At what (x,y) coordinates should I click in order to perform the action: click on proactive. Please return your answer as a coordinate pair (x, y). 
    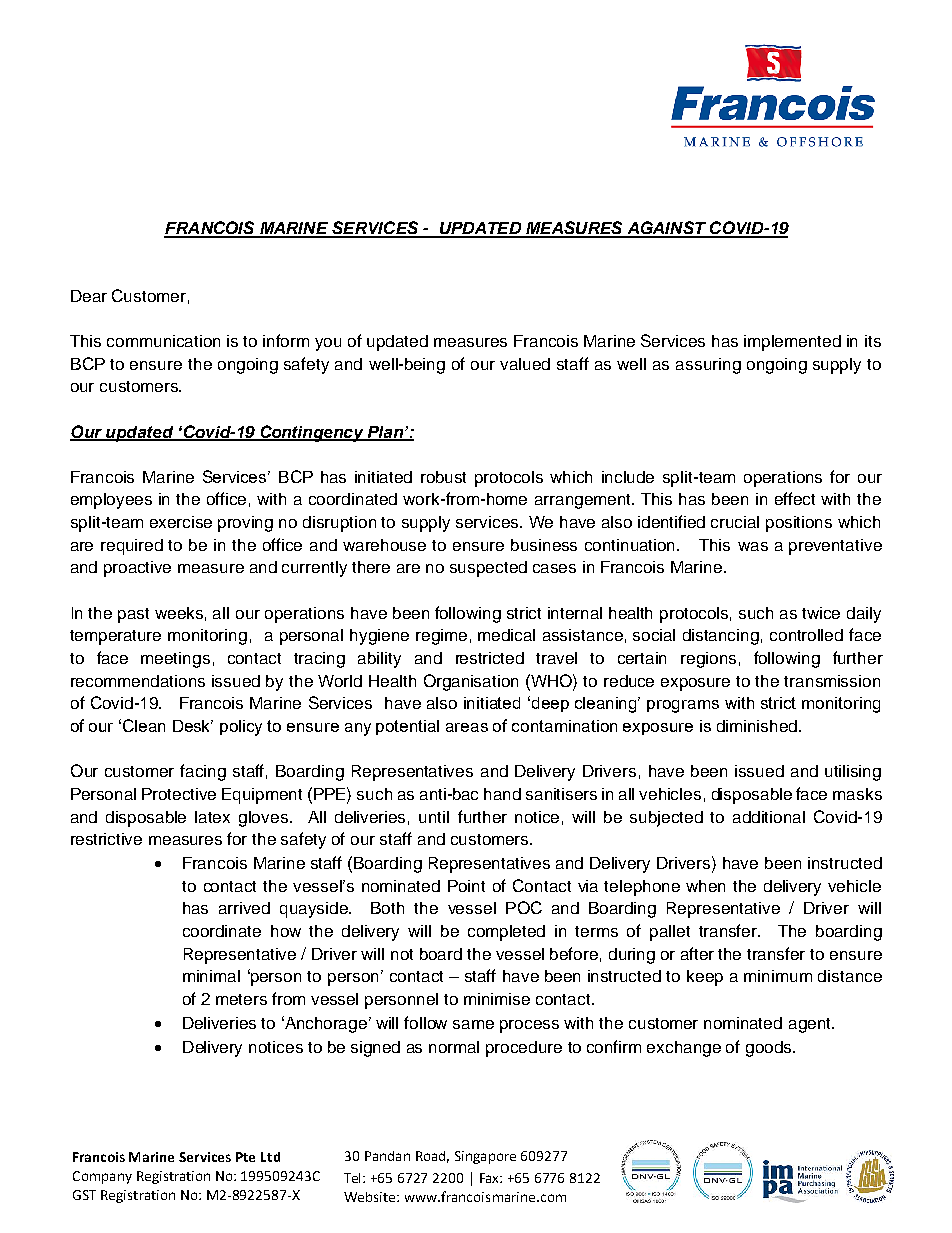
    Looking at the image, I should click on (137, 569).
